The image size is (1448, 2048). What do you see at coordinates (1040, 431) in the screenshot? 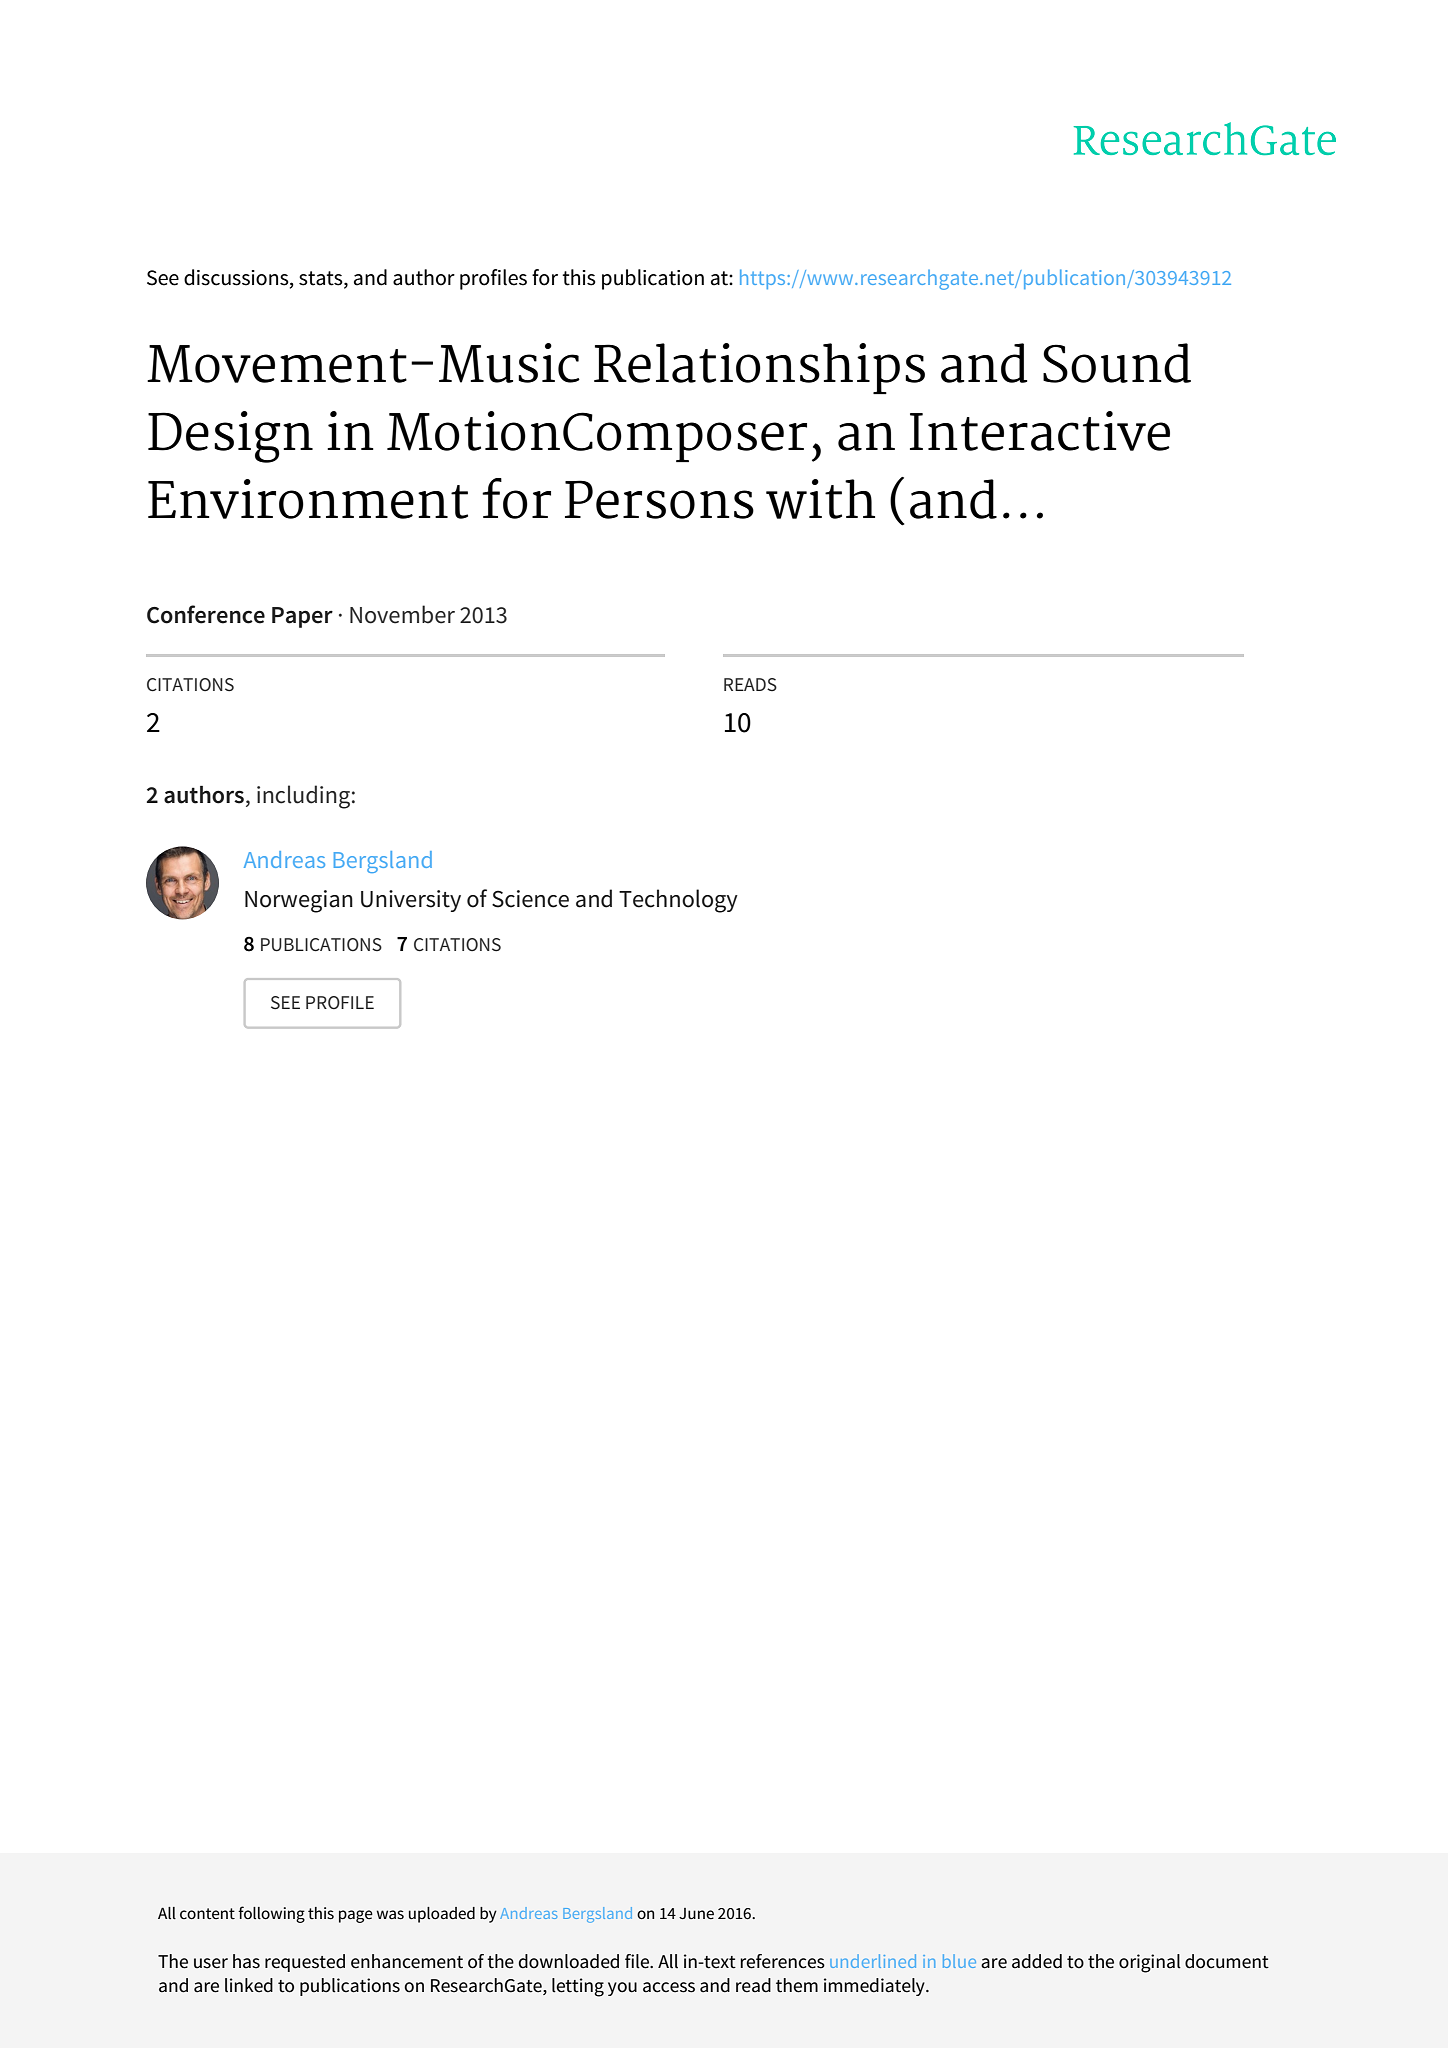
I see `Interactive` at bounding box center [1040, 431].
